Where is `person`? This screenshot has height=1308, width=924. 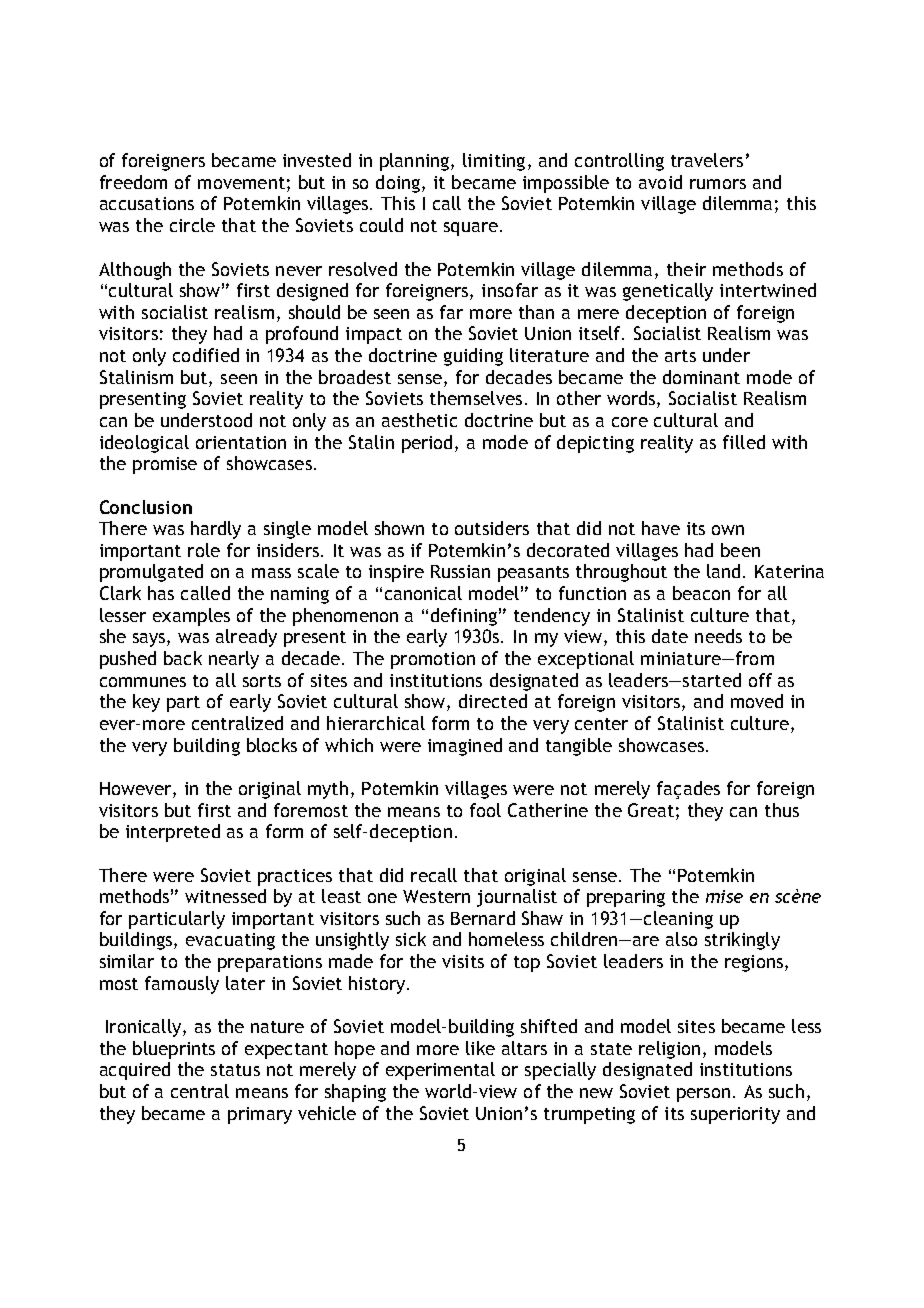 person is located at coordinates (703, 1095).
